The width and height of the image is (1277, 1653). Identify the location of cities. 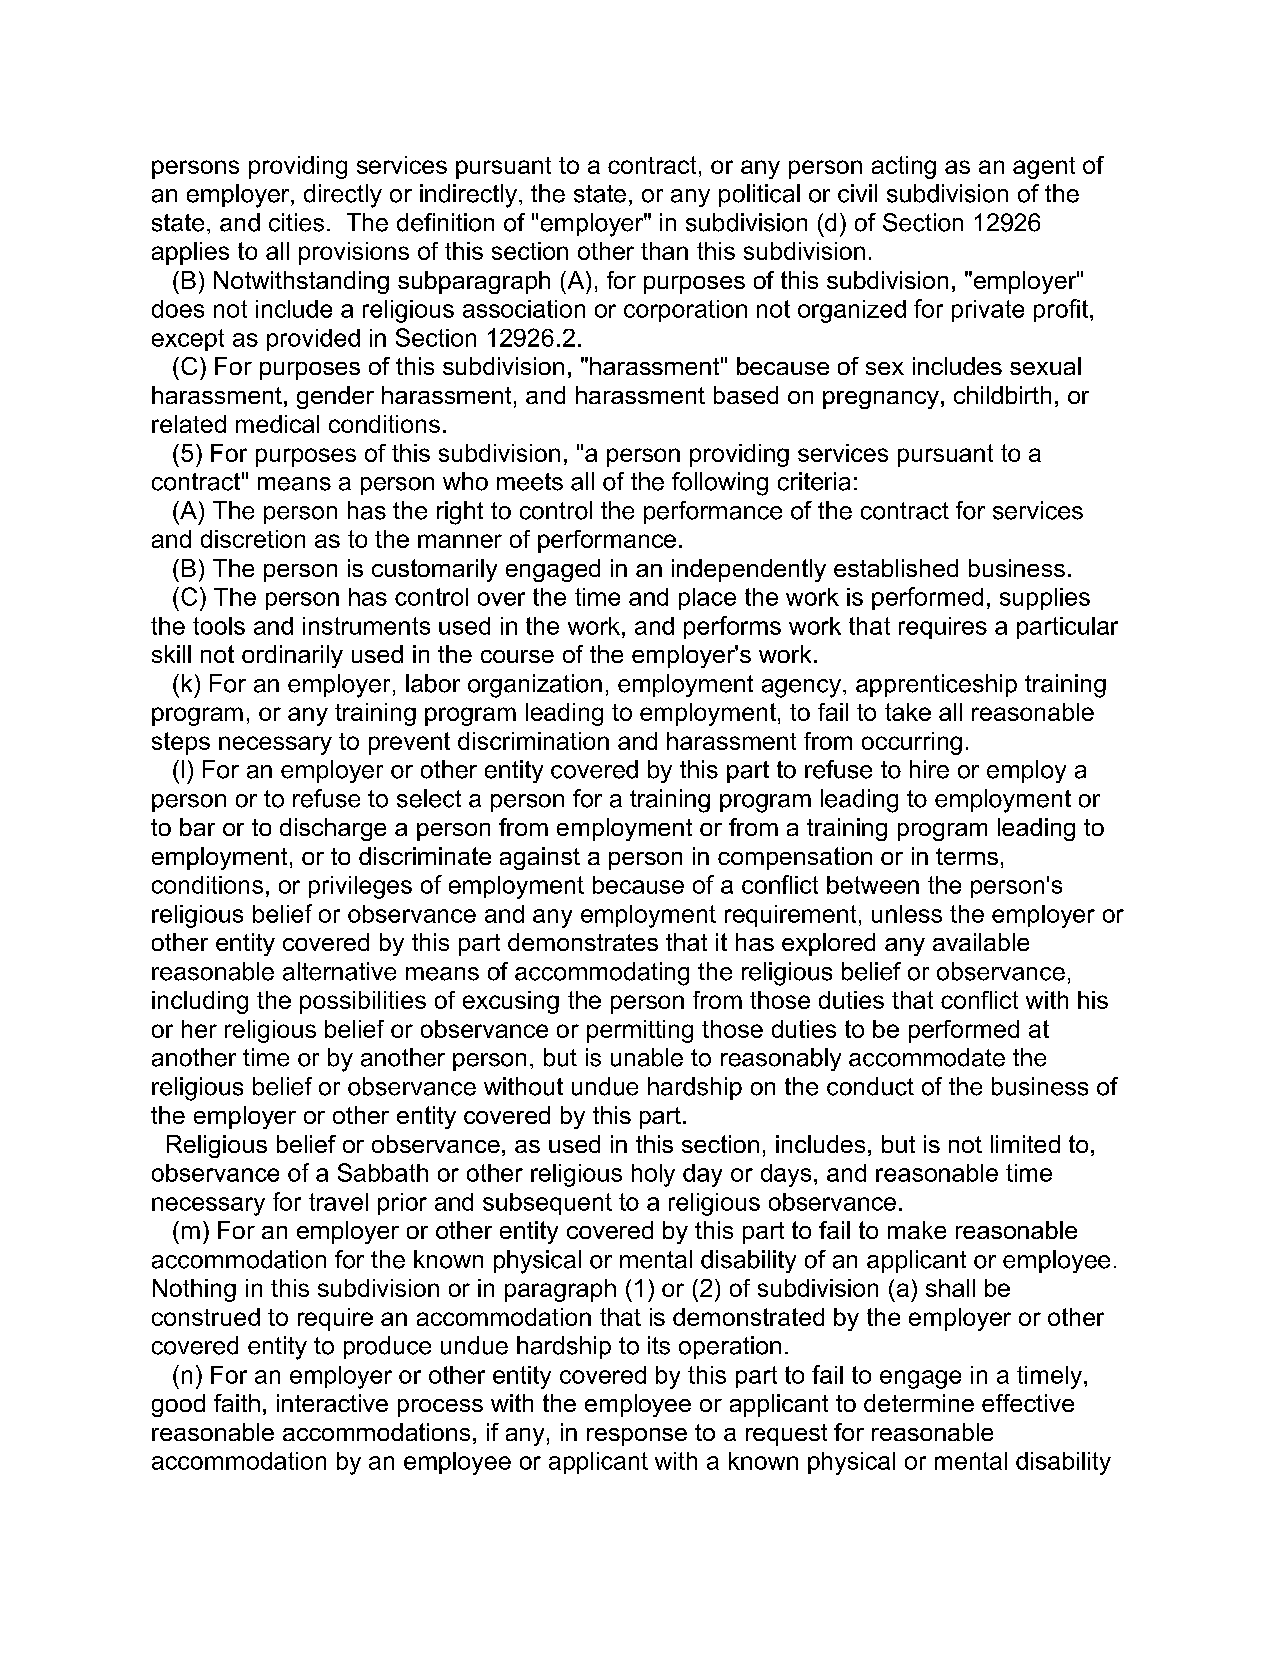
(296, 222).
